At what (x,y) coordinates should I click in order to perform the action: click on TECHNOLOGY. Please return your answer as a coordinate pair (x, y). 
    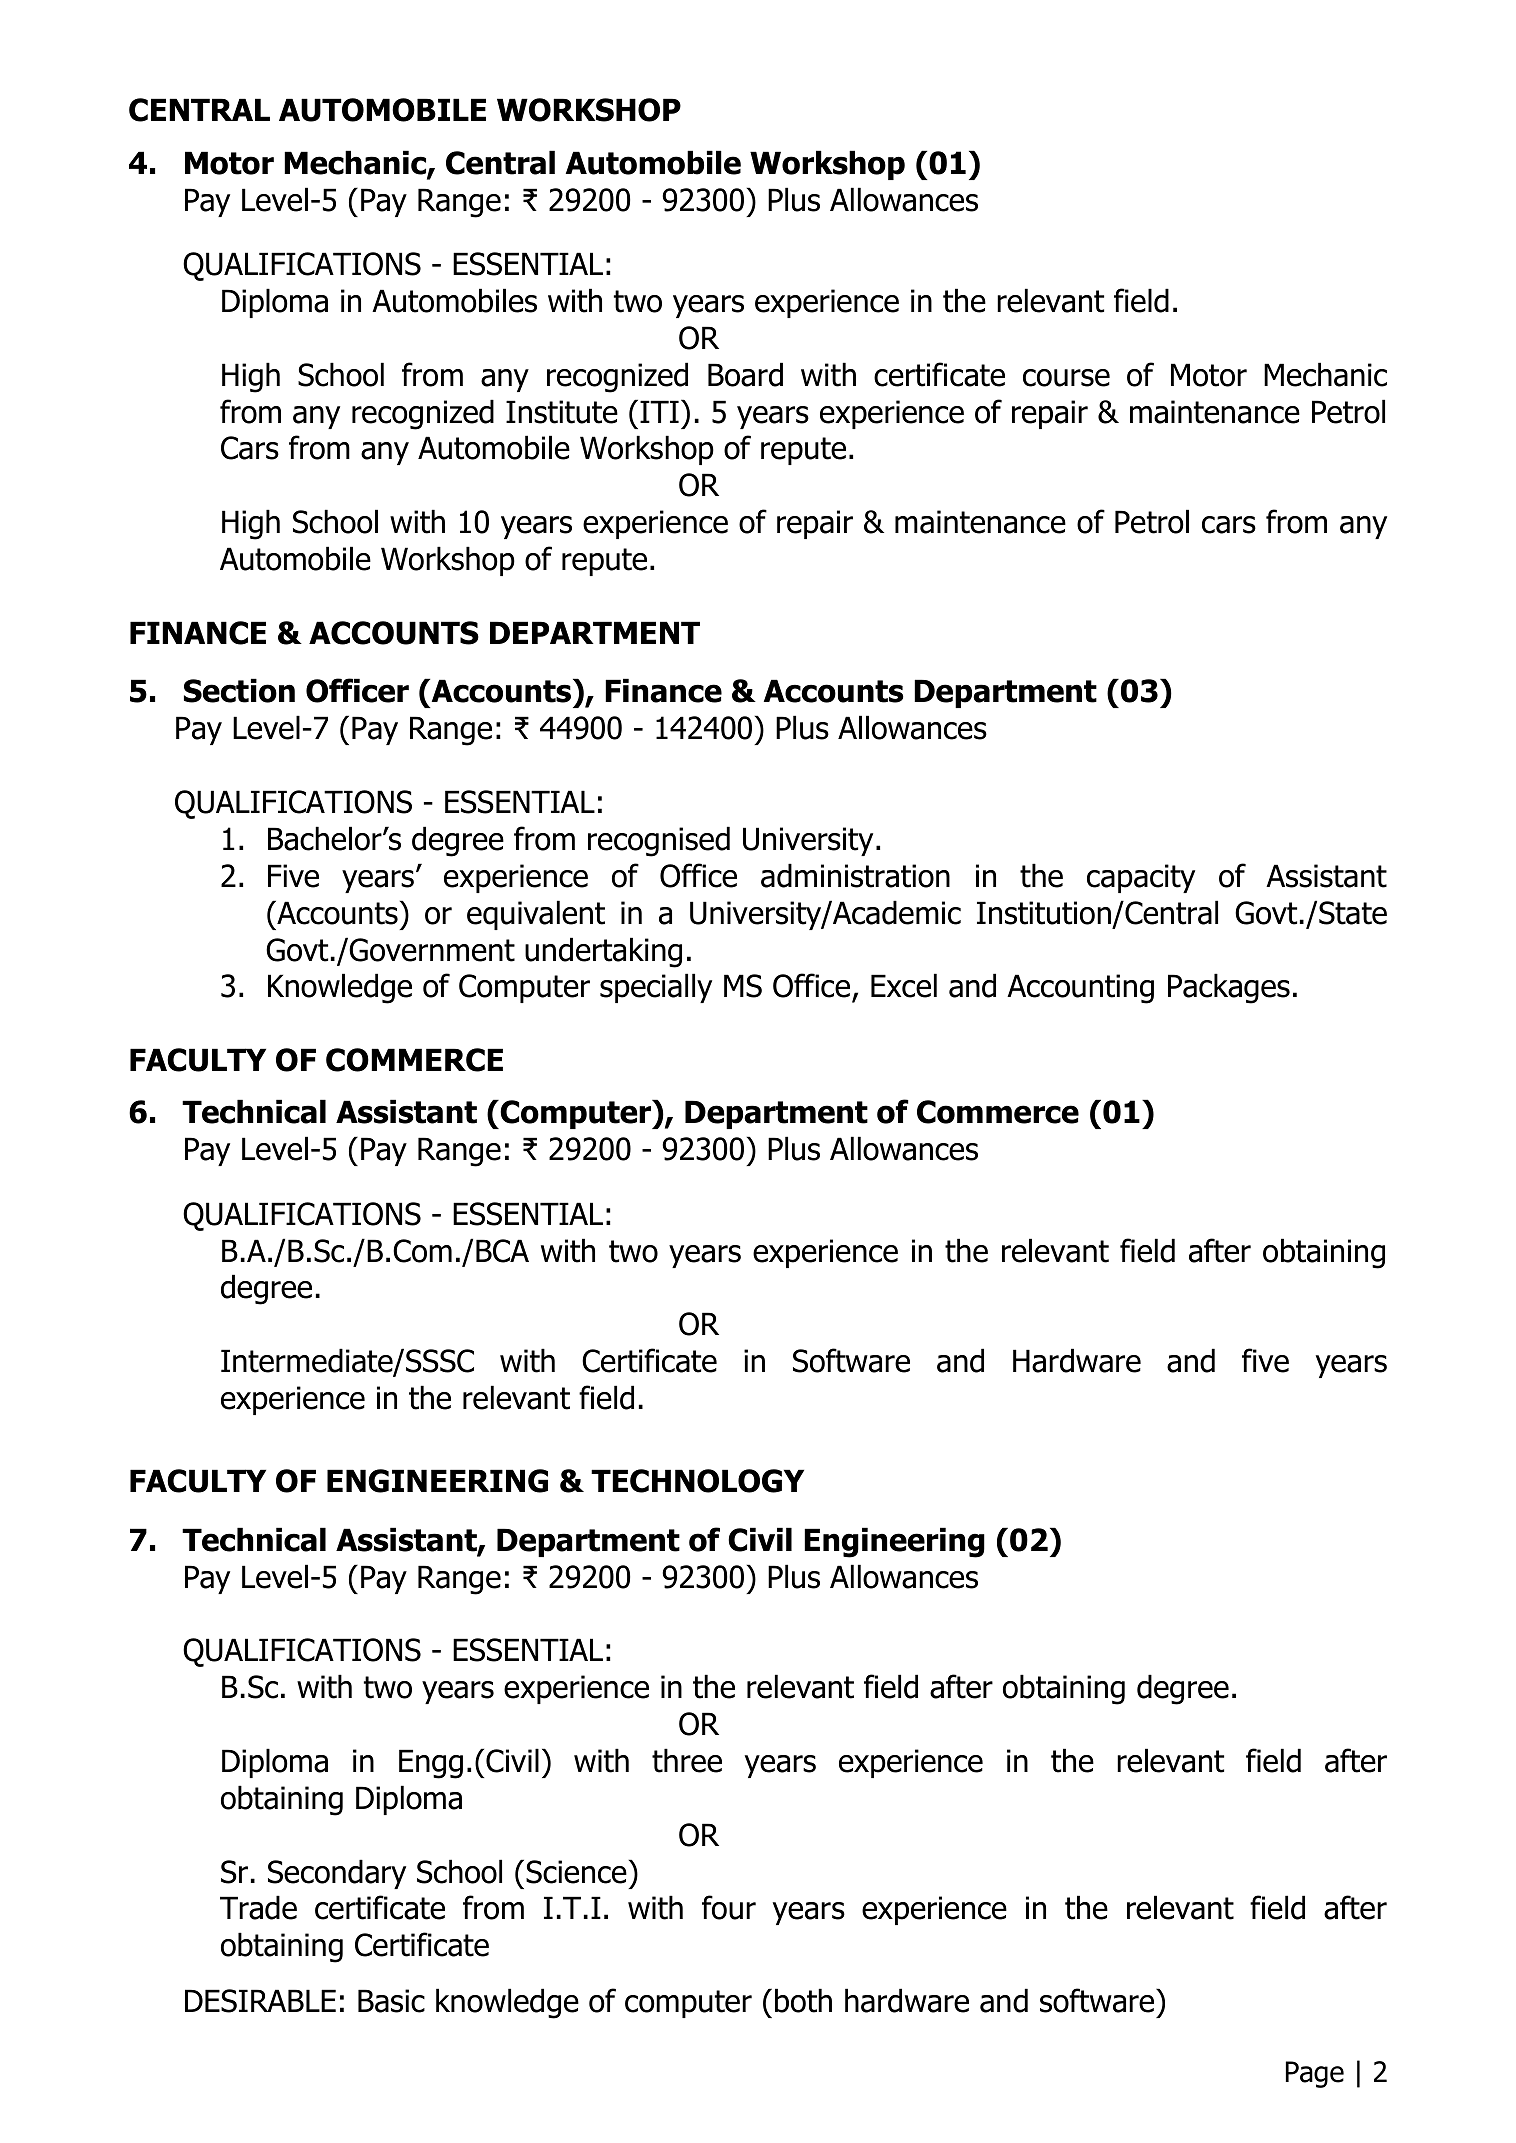
    Looking at the image, I should click on (697, 1481).
